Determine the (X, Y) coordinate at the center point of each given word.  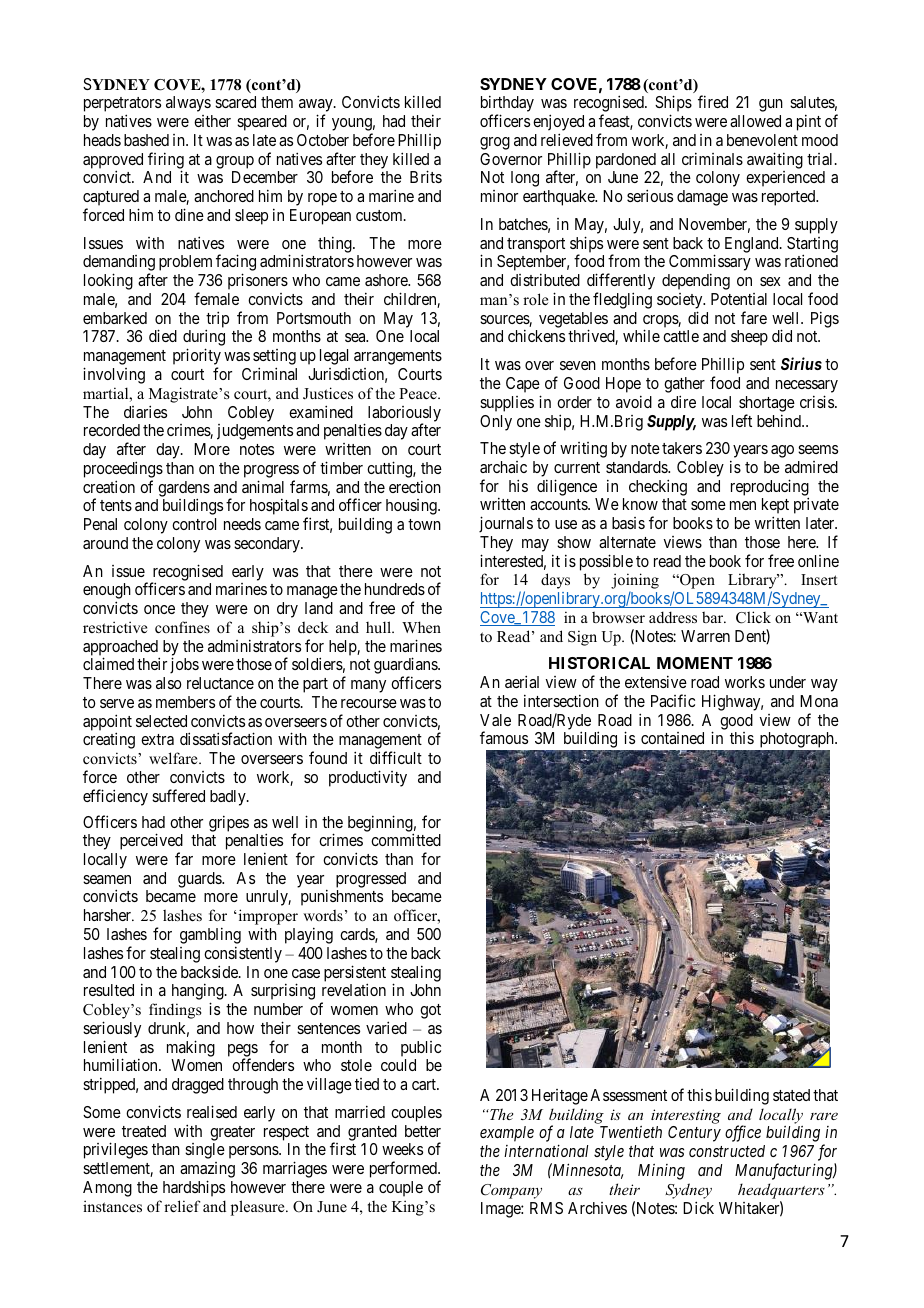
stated (791, 1095)
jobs (184, 665)
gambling (210, 937)
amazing (207, 1171)
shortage (767, 404)
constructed (727, 1151)
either (212, 121)
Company (511, 1191)
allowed (755, 121)
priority (197, 358)
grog (495, 143)
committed (406, 839)
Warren (705, 636)
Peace (419, 393)
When (421, 627)
